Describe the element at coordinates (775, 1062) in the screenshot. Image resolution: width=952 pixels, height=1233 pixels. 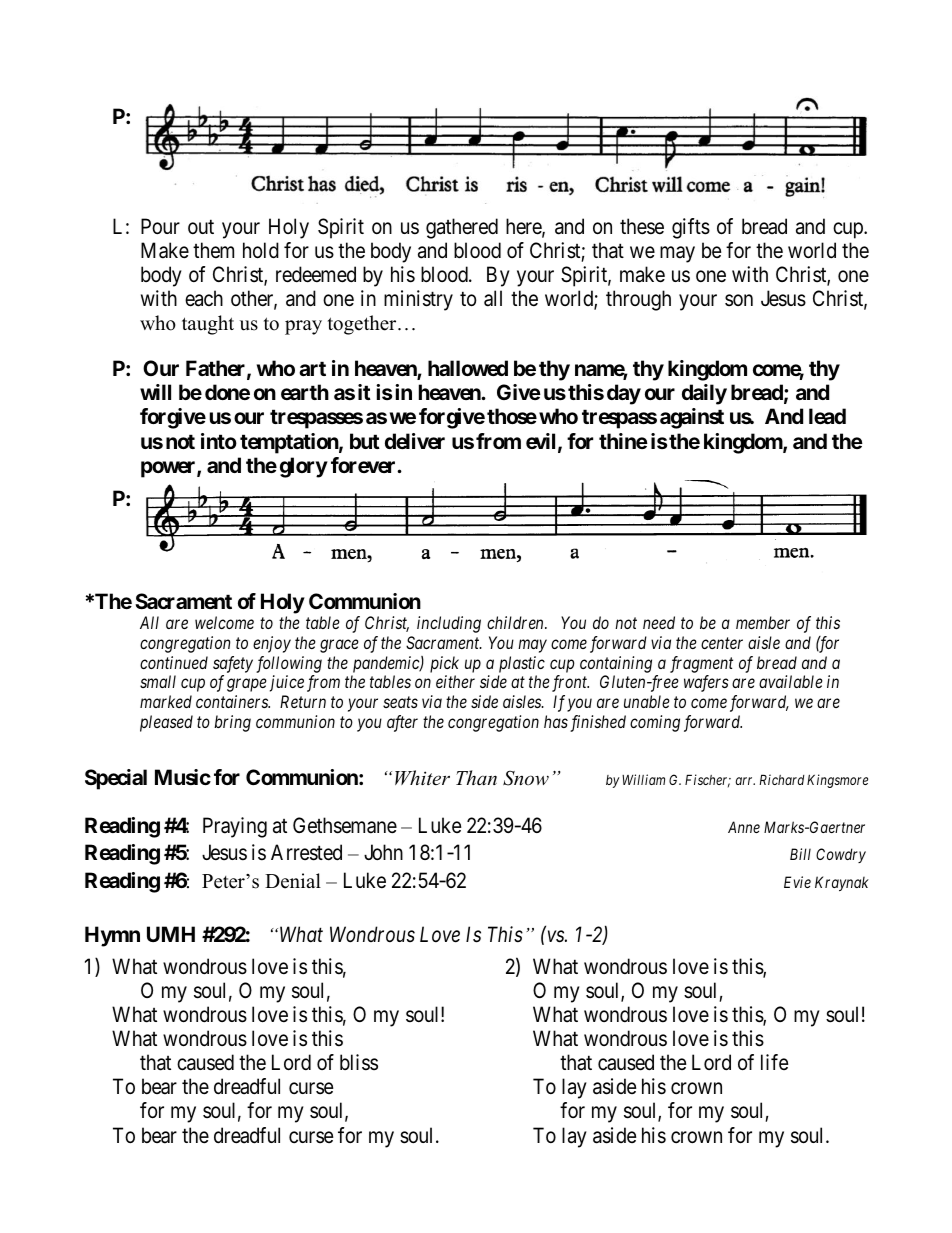
I see `life` at that location.
